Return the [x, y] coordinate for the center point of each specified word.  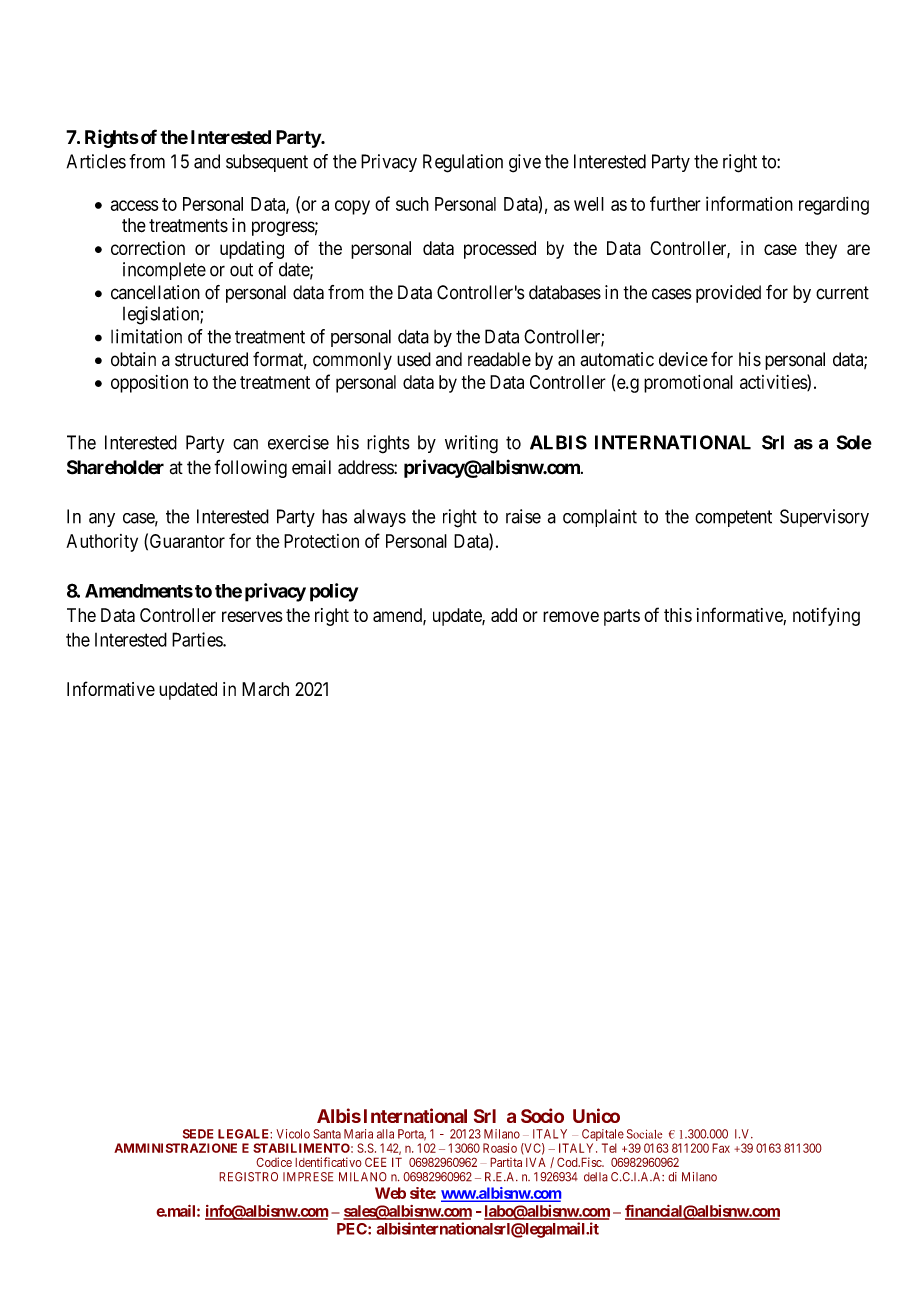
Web [390, 1193]
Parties [198, 639]
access [135, 205]
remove [571, 616]
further [675, 203]
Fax [721, 1148]
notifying [826, 616]
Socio [542, 1115]
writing [471, 444]
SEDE [198, 1134]
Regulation [463, 163]
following [250, 469]
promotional [688, 384]
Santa [327, 1134]
